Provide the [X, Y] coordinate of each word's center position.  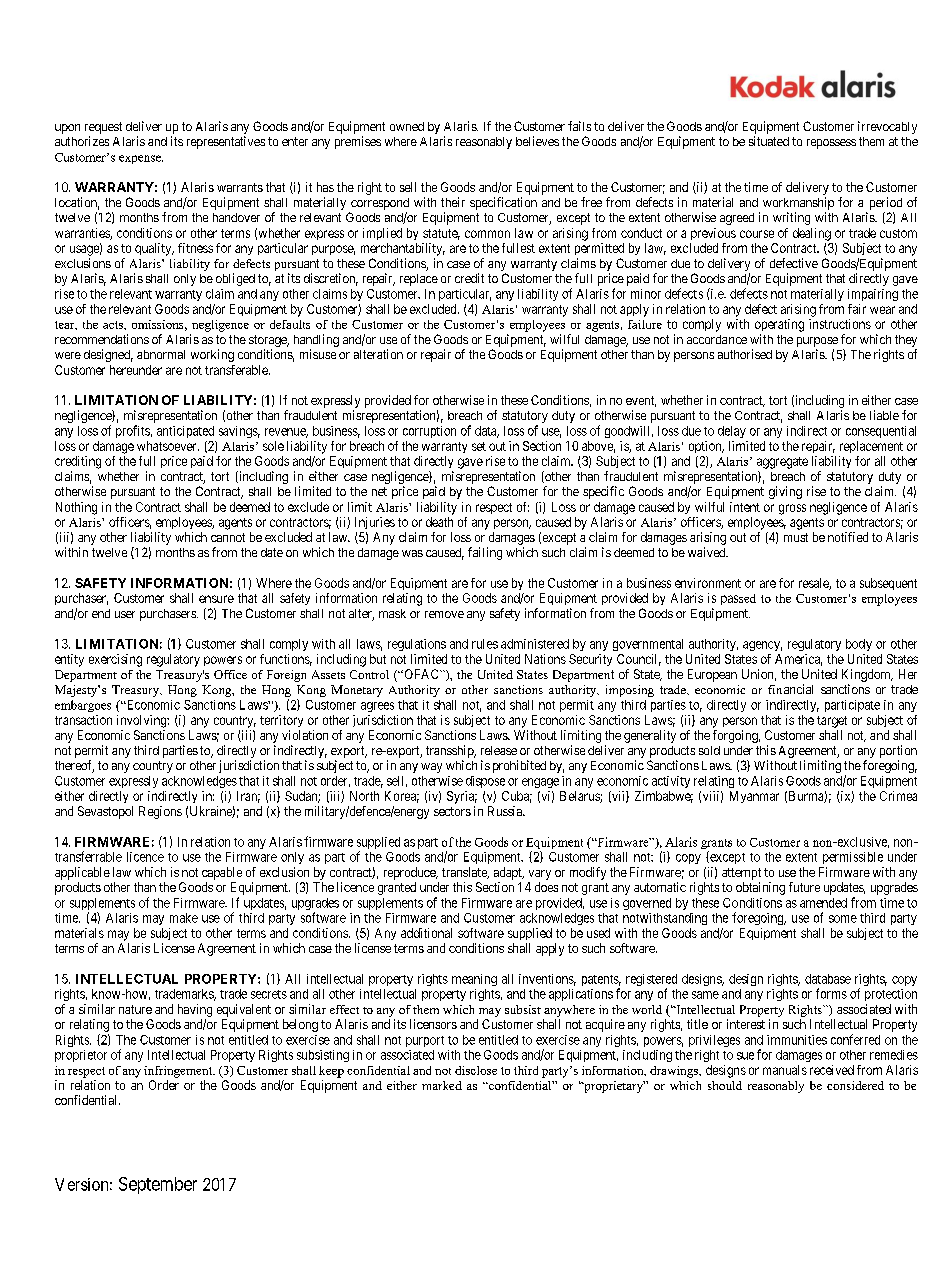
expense [141, 159]
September [158, 1185]
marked [442, 1085]
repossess [831, 144]
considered [855, 1085]
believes [537, 141]
